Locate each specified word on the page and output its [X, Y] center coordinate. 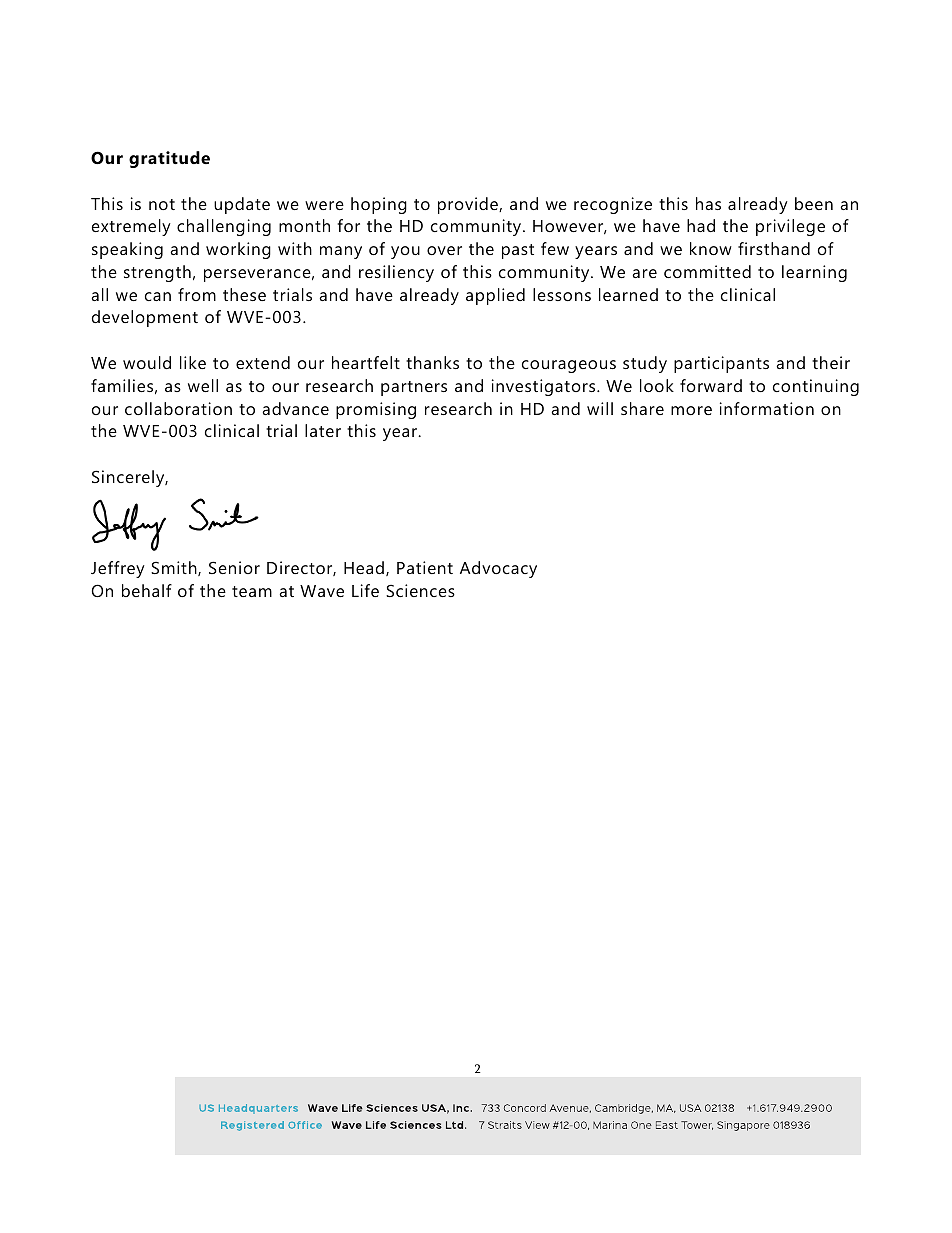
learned [628, 294]
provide [469, 205]
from [197, 294]
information [767, 408]
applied [495, 296]
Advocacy [498, 569]
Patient [425, 567]
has [708, 203]
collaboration [178, 408]
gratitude [169, 159]
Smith [175, 568]
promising [376, 410]
